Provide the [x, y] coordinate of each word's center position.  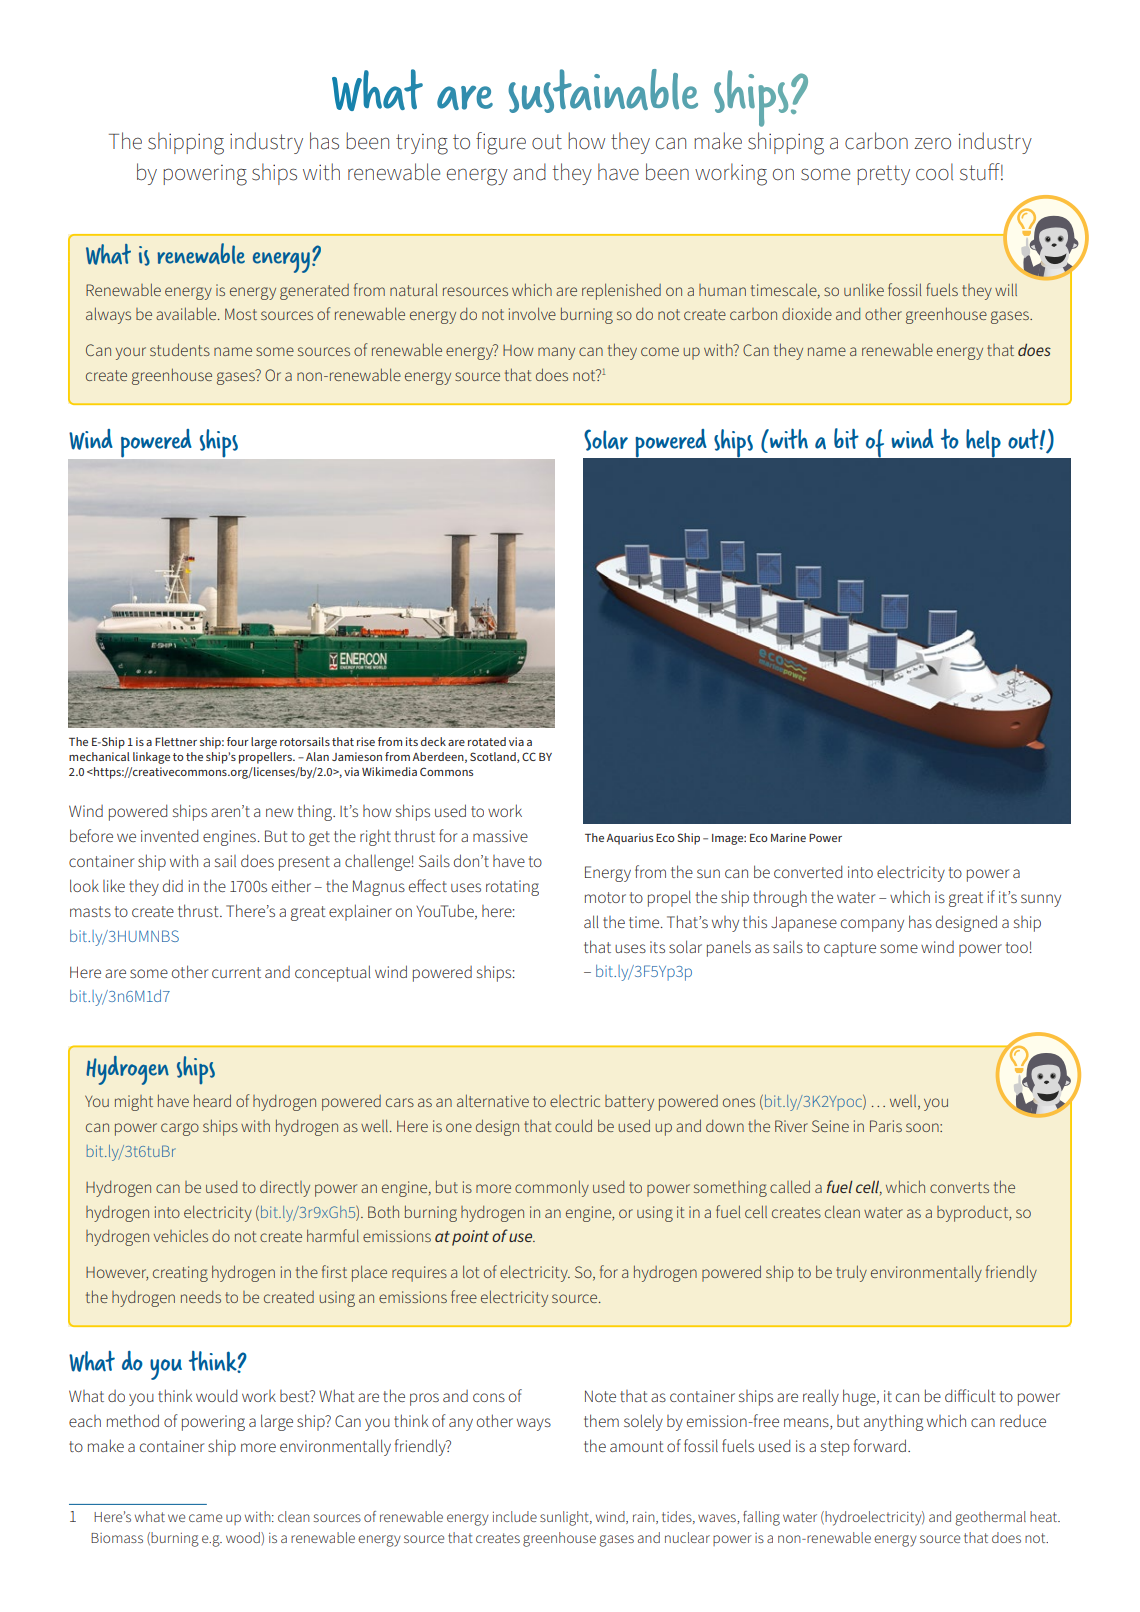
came [205, 1518]
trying [422, 144]
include [515, 1516]
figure [501, 143]
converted [808, 871]
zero [932, 143]
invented [169, 835]
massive [500, 836]
